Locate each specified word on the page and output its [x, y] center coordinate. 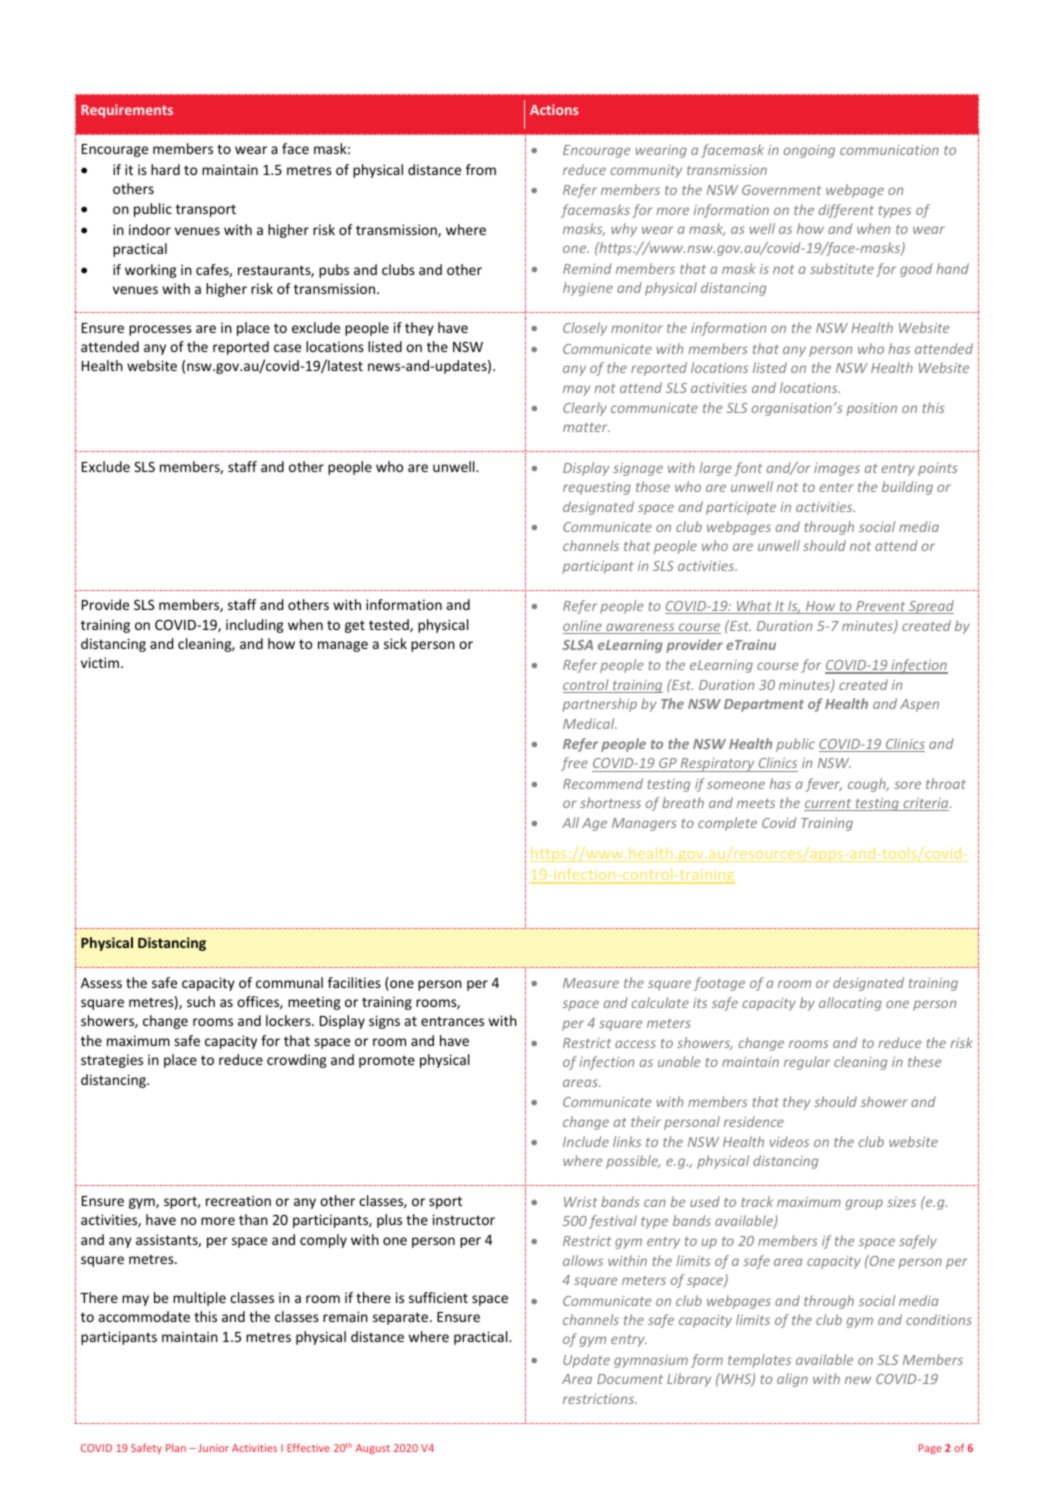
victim [100, 662]
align [792, 1380]
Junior [213, 1448]
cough [868, 785]
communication [889, 150]
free [574, 764]
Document [630, 1379]
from [481, 169]
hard [165, 169]
